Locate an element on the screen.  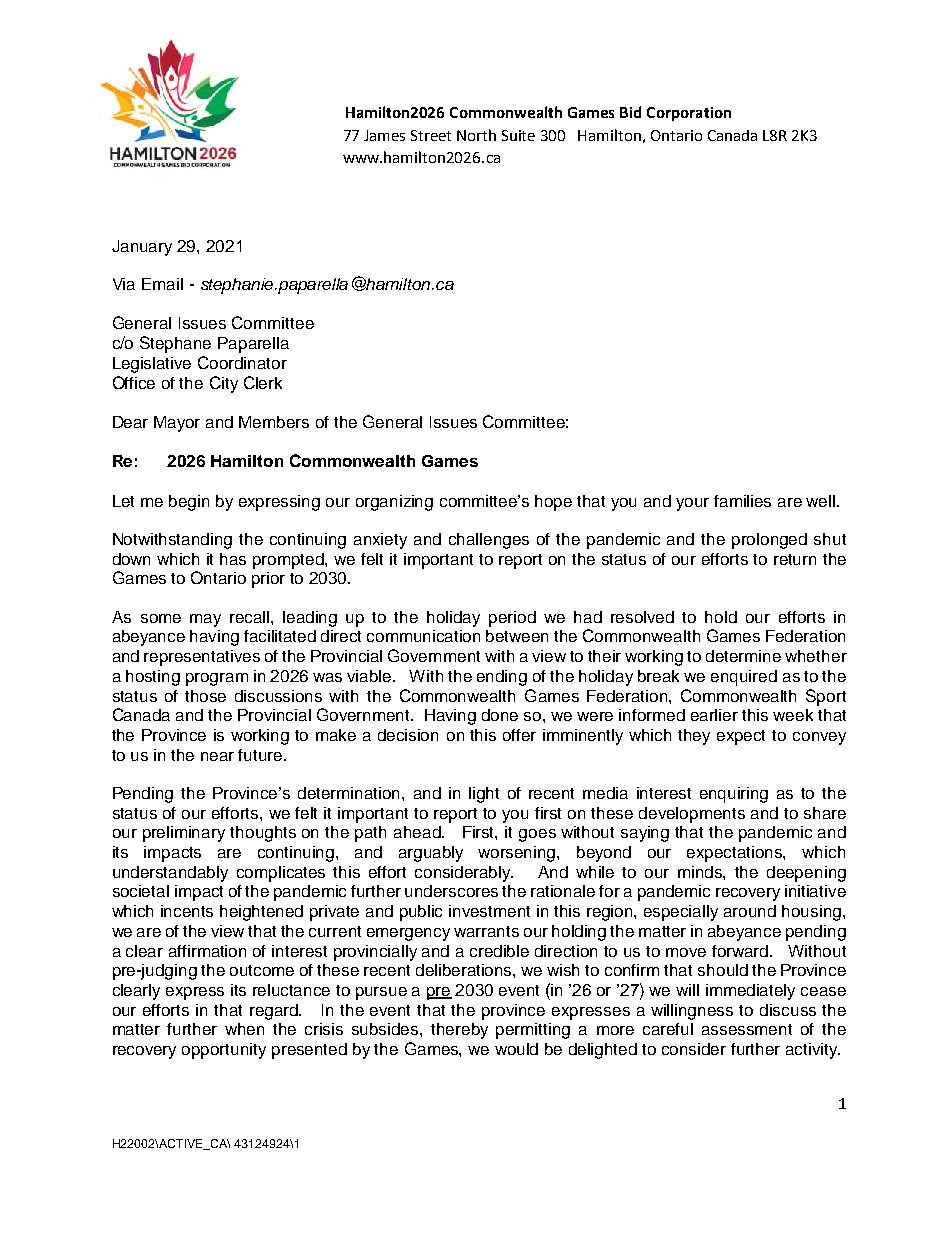
Clerk is located at coordinates (263, 382).
